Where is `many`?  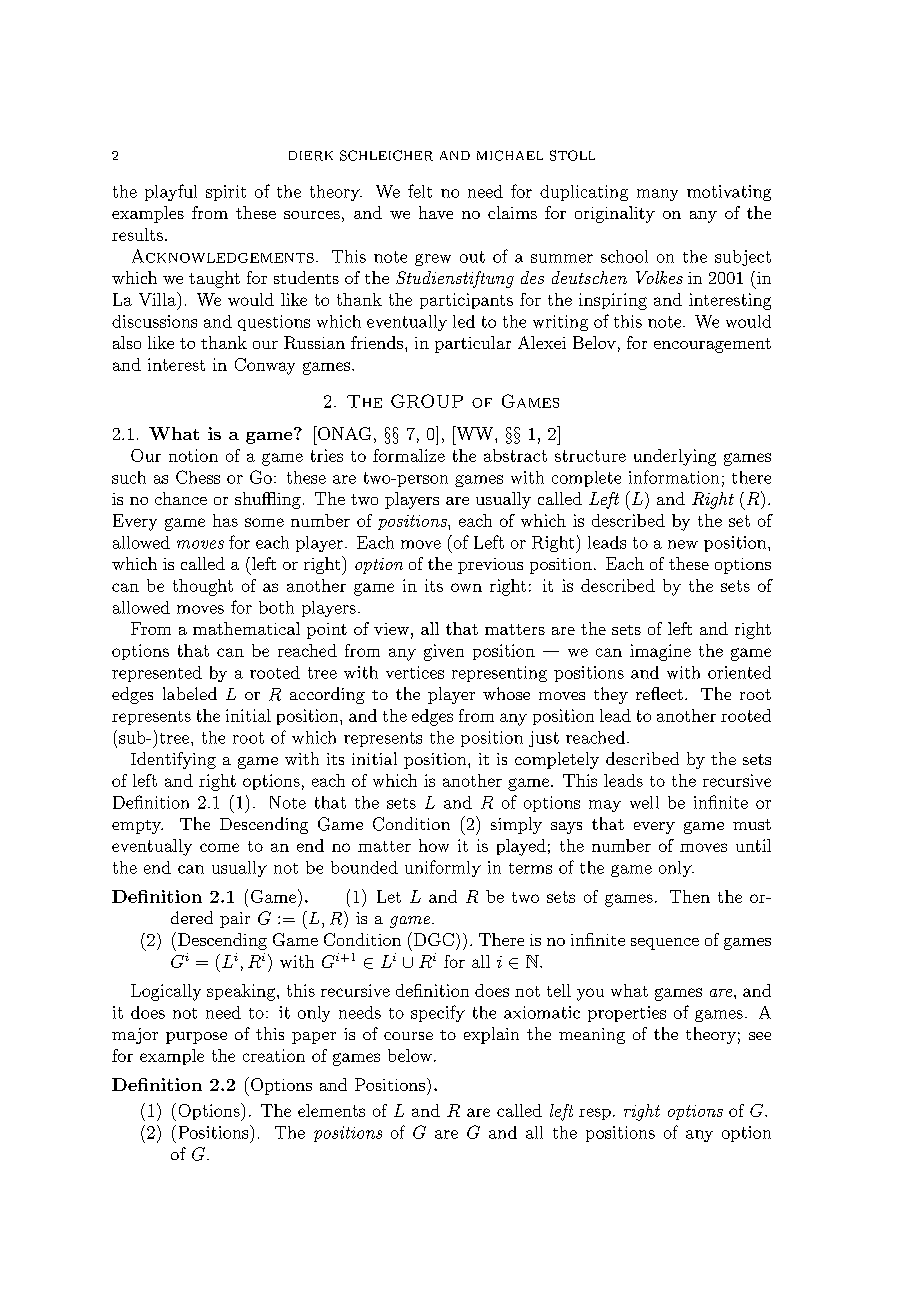
many is located at coordinates (657, 195).
